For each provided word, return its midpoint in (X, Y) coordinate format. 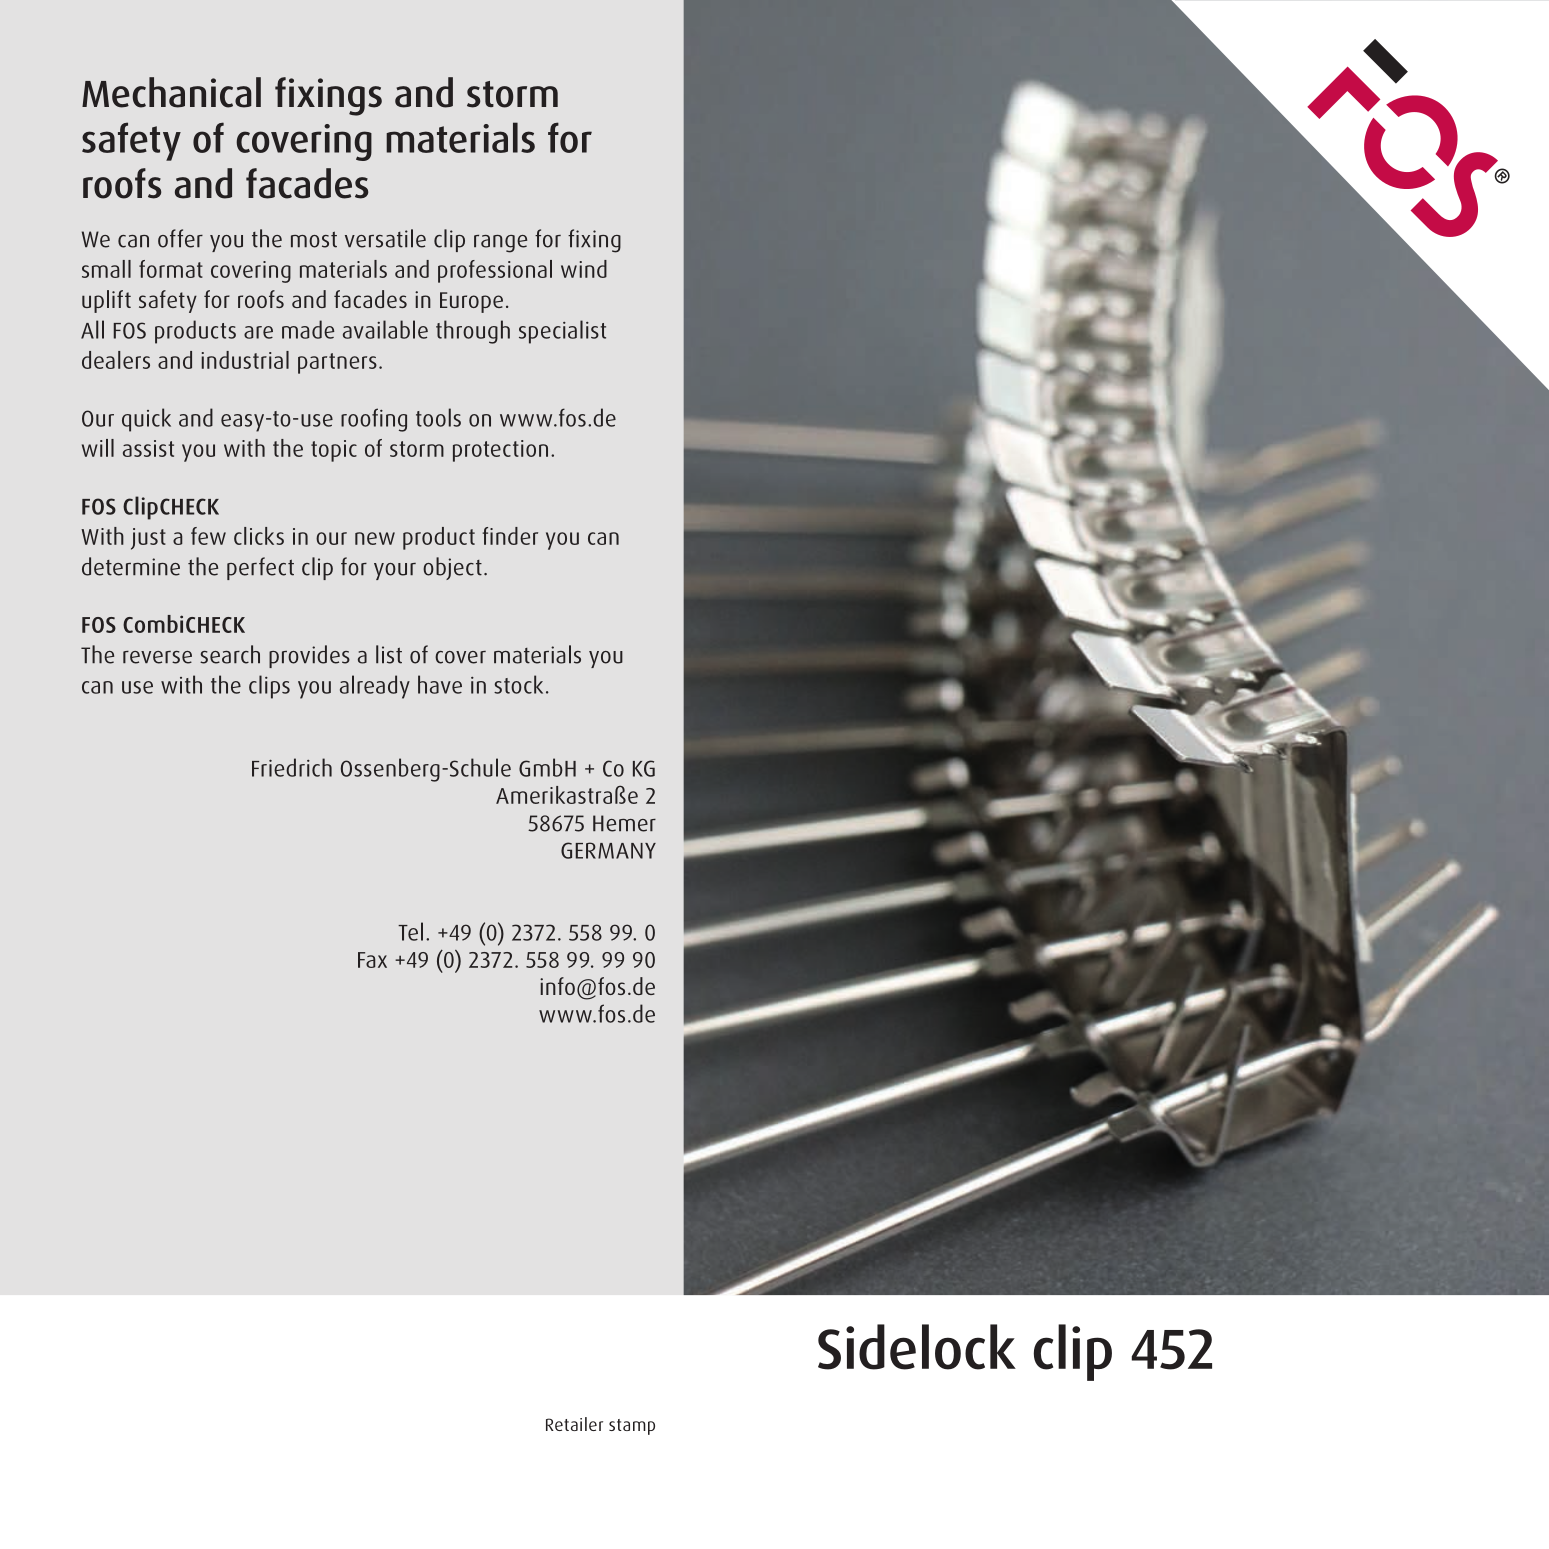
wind (584, 269)
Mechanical (171, 92)
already (375, 687)
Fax (372, 960)
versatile (385, 238)
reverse (157, 657)
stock (518, 684)
